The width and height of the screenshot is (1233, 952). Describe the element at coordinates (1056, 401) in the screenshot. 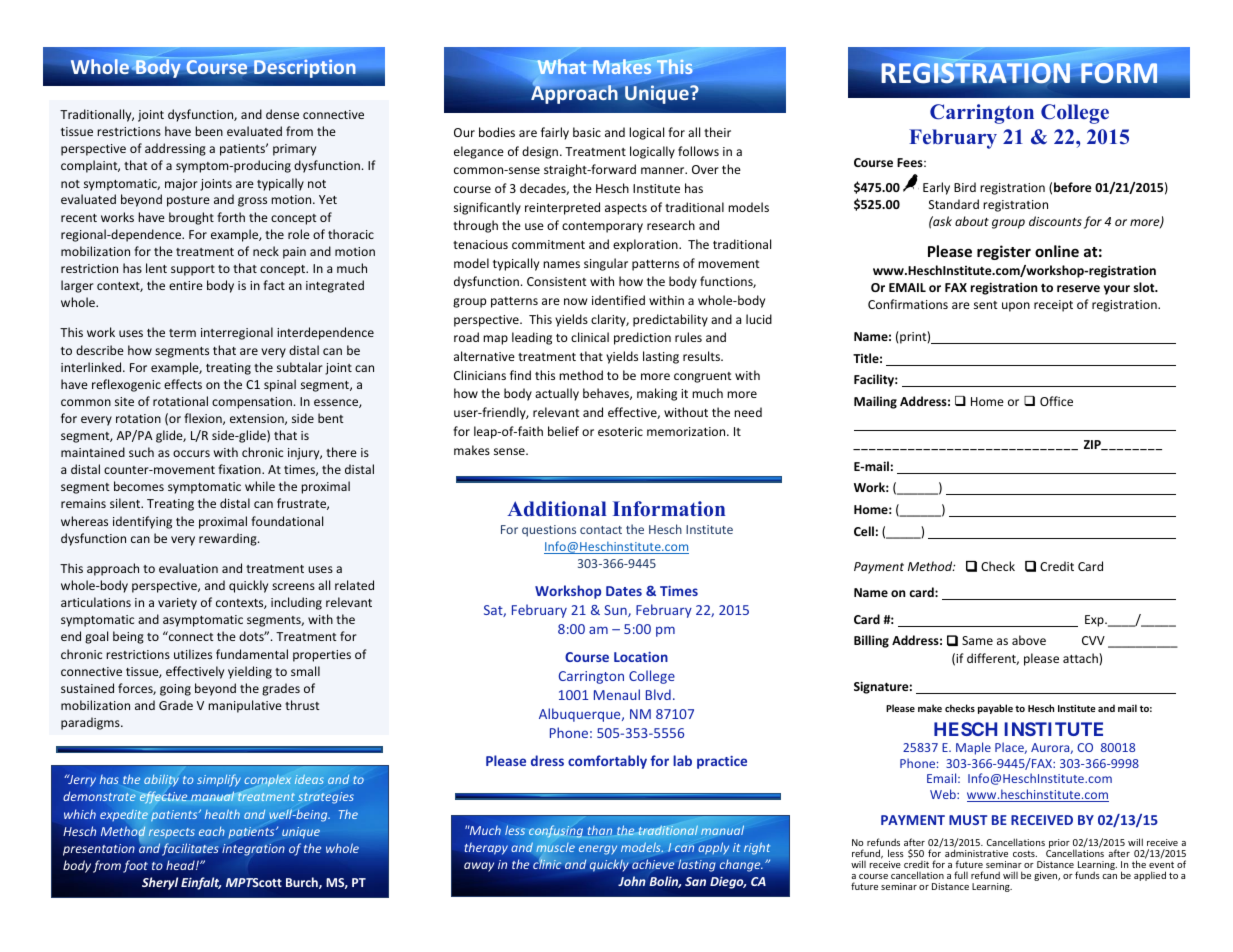

I see `Office` at that location.
